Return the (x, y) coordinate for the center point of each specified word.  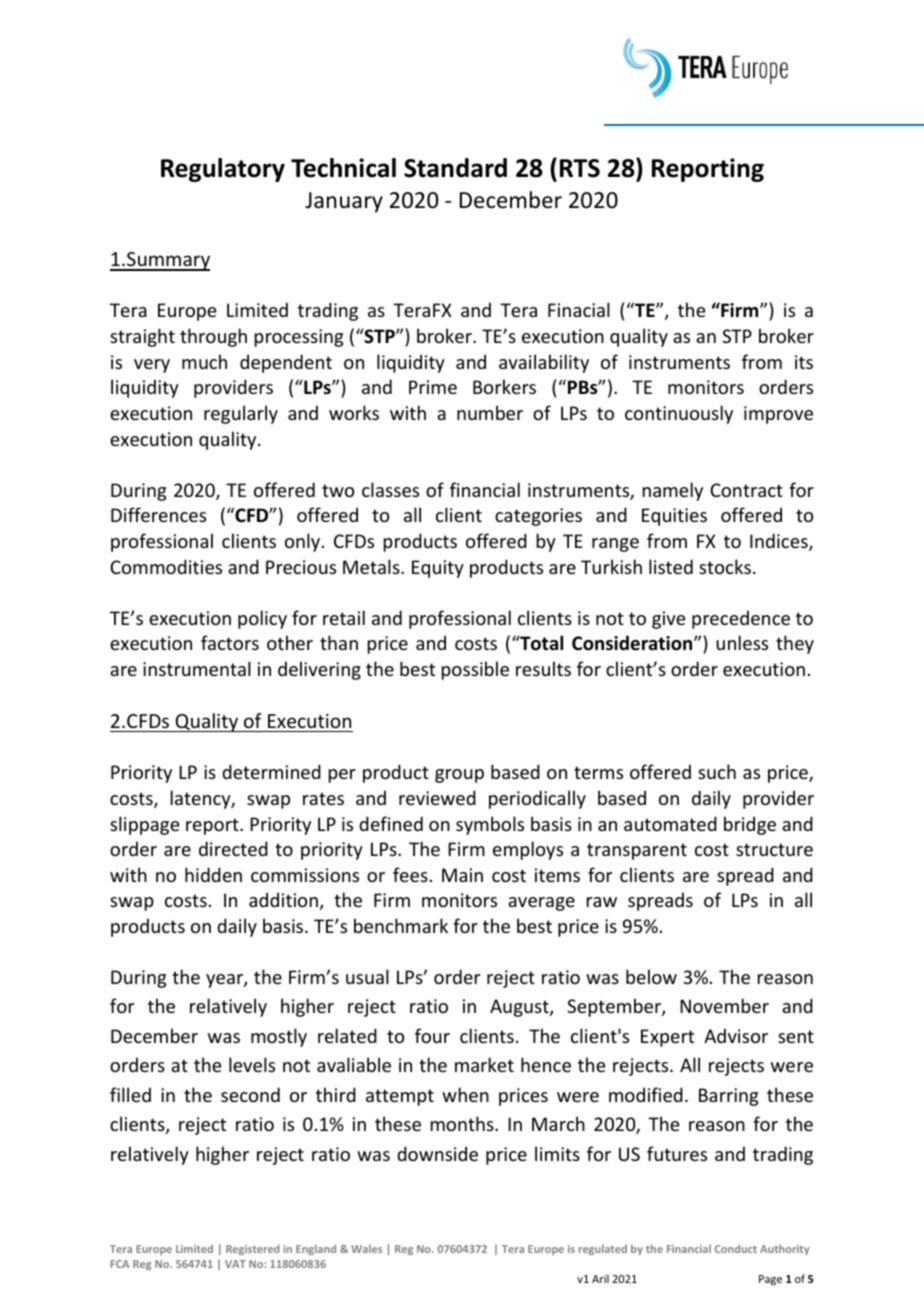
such (717, 771)
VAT (235, 1264)
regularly (241, 414)
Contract (746, 490)
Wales (366, 1249)
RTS (580, 168)
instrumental (197, 668)
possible (475, 670)
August (520, 1008)
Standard (455, 168)
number (490, 412)
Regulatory (223, 170)
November (724, 1005)
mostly (279, 1037)
